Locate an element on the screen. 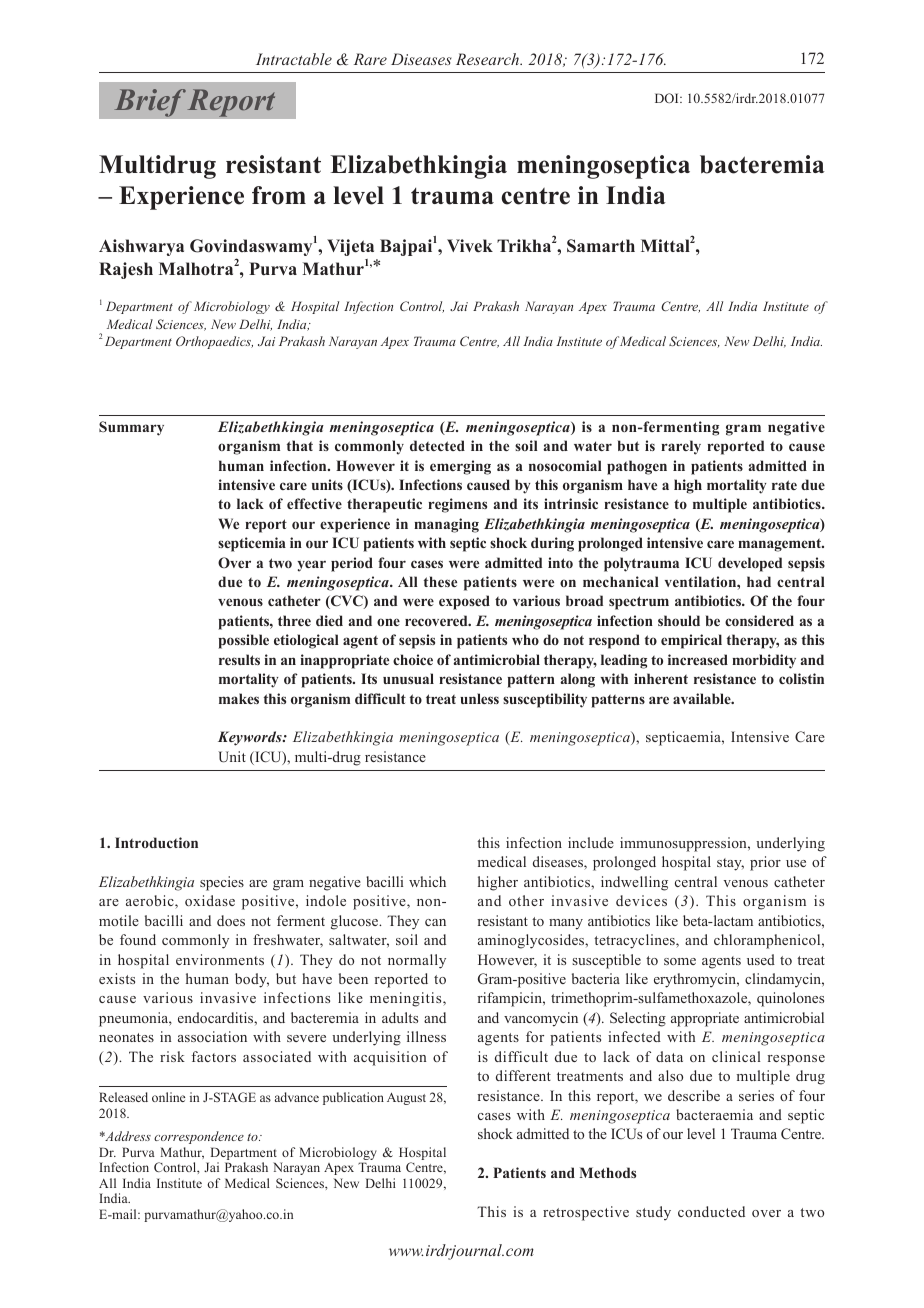 The image size is (924, 1308). oxidase is located at coordinates (210, 900).
